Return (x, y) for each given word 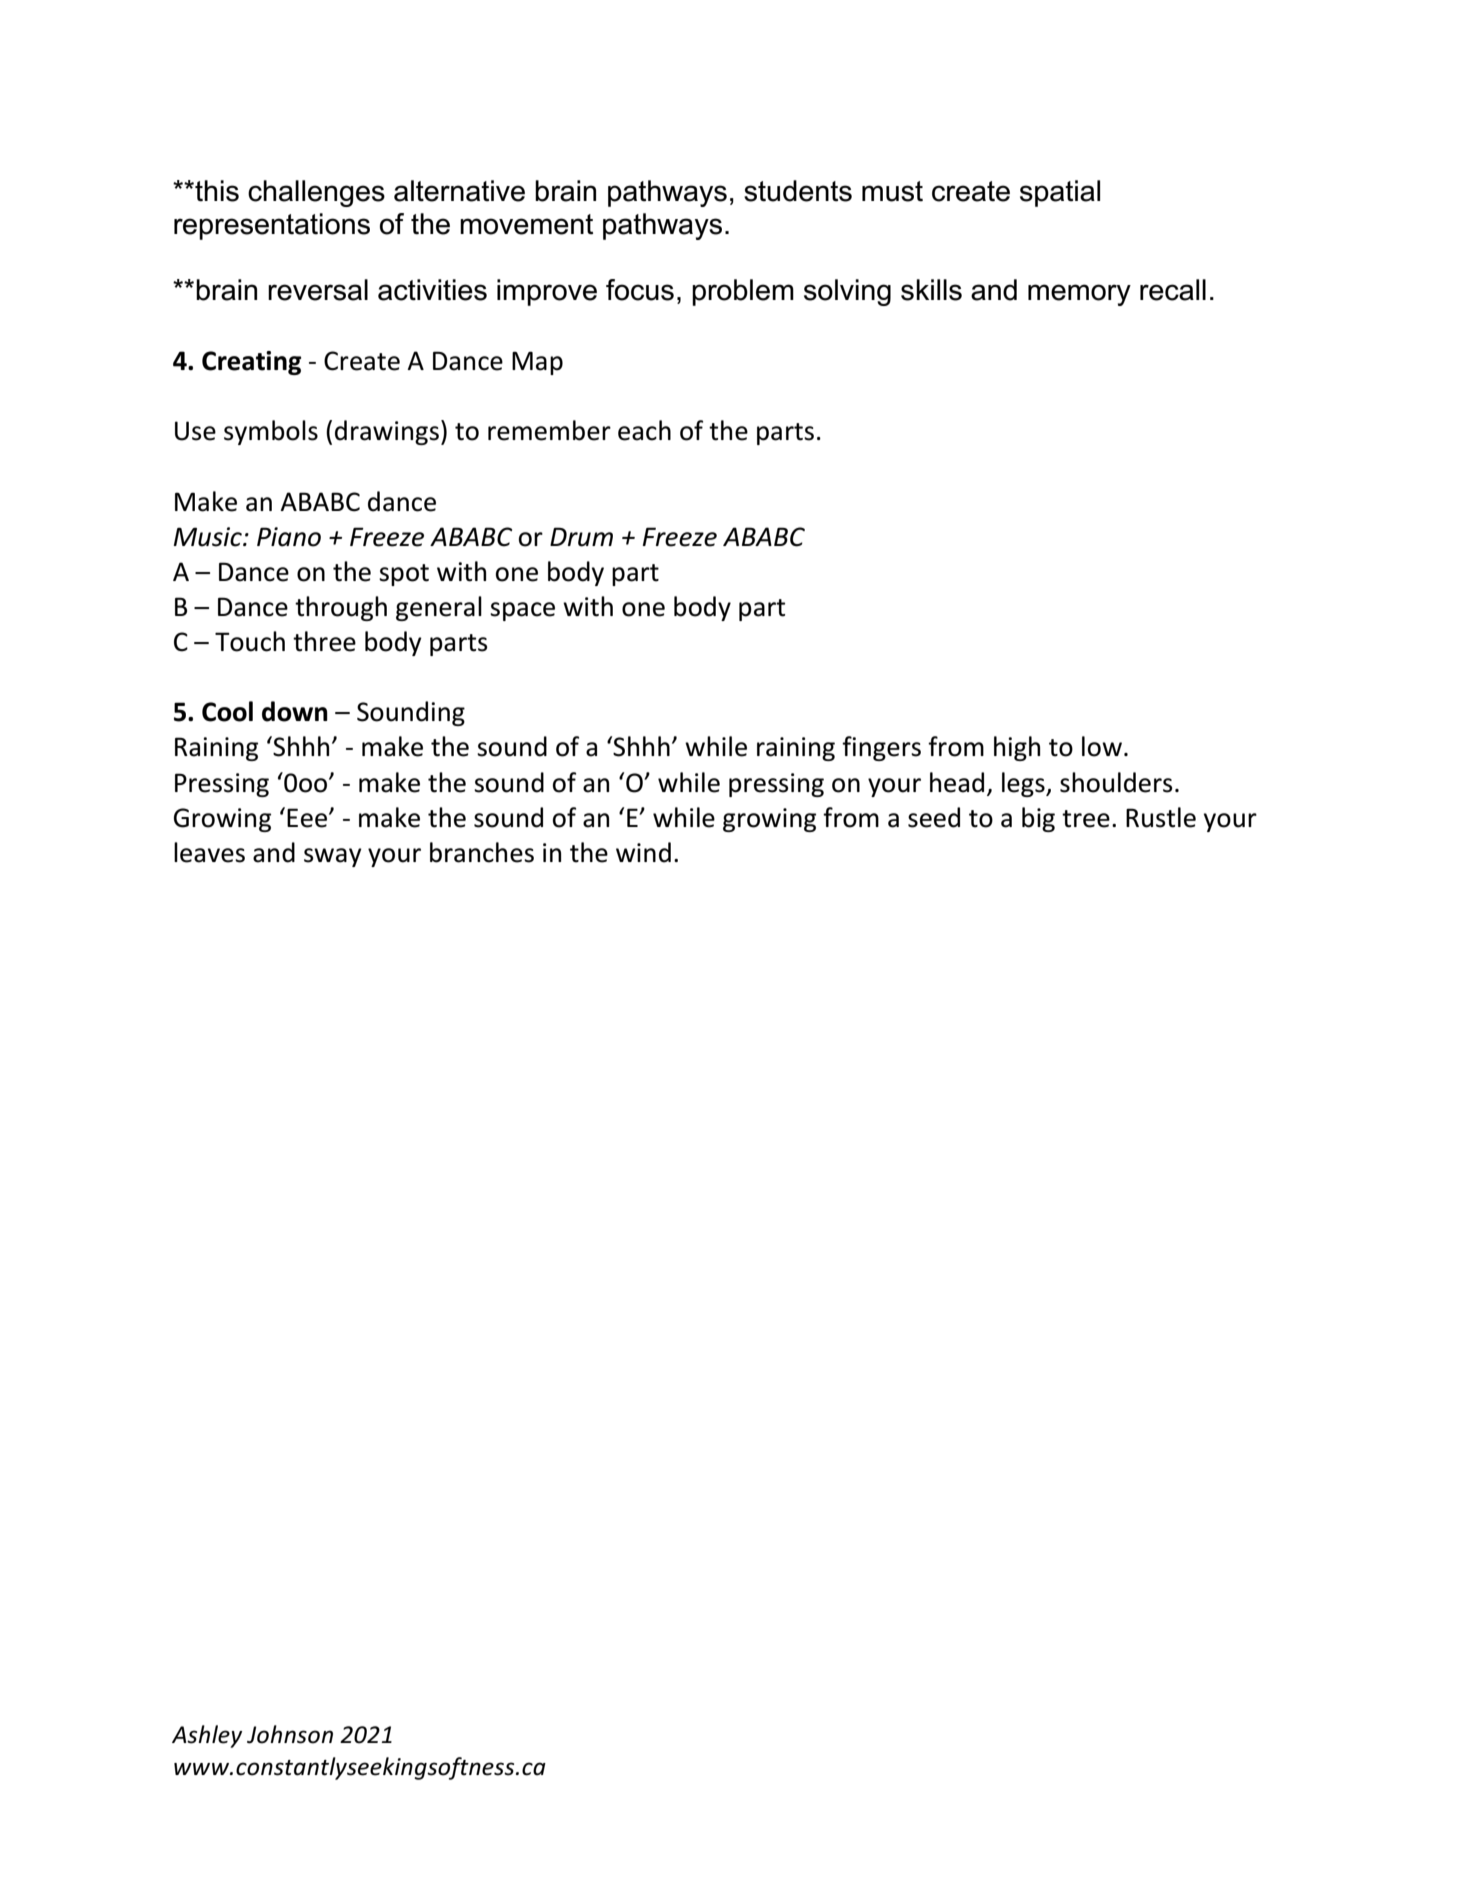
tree (1086, 819)
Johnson (290, 1734)
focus (640, 290)
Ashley (207, 1736)
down (295, 711)
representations (272, 226)
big (1038, 819)
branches (482, 852)
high (1017, 748)
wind (643, 852)
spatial (1060, 193)
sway (333, 857)
